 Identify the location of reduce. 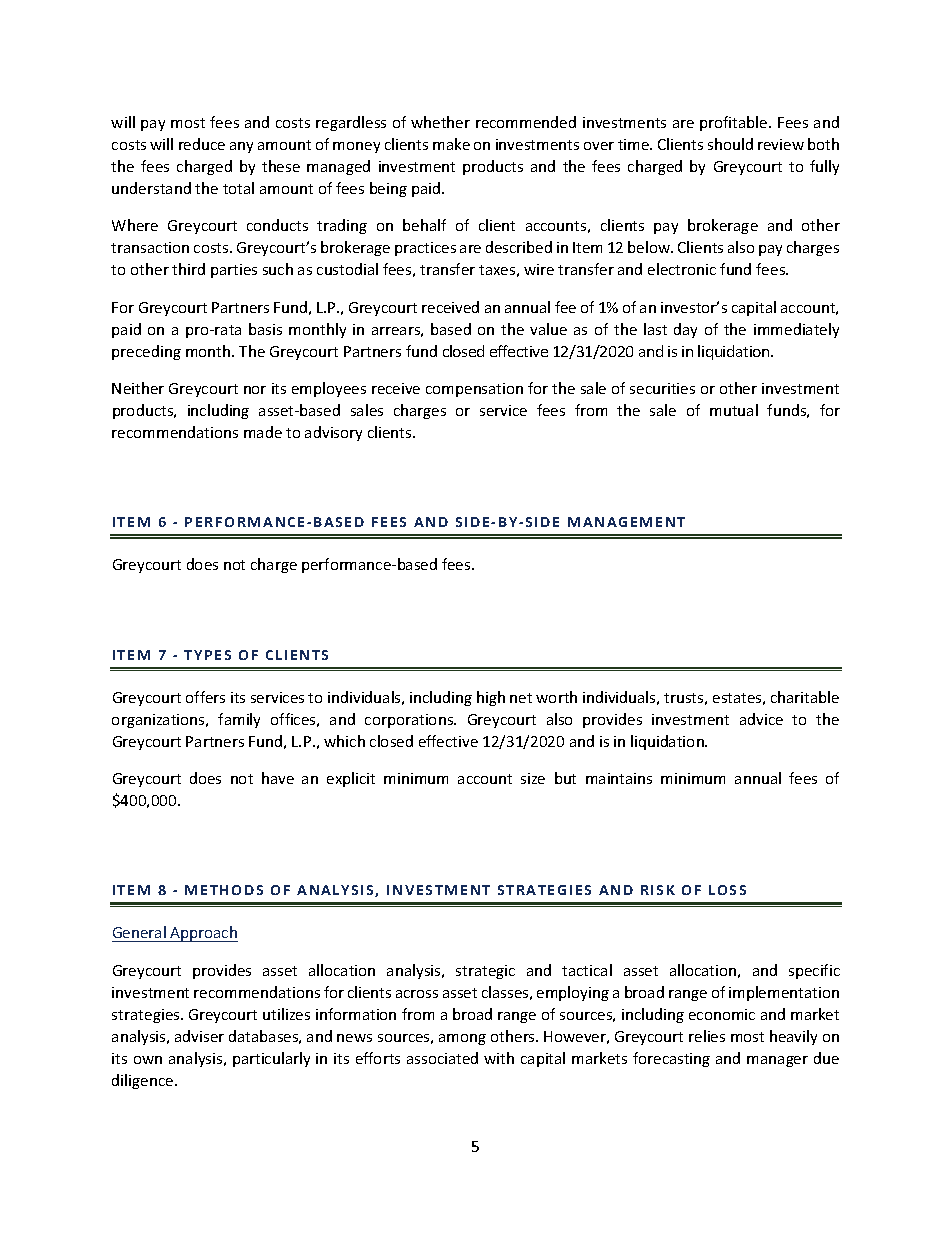
(202, 144).
